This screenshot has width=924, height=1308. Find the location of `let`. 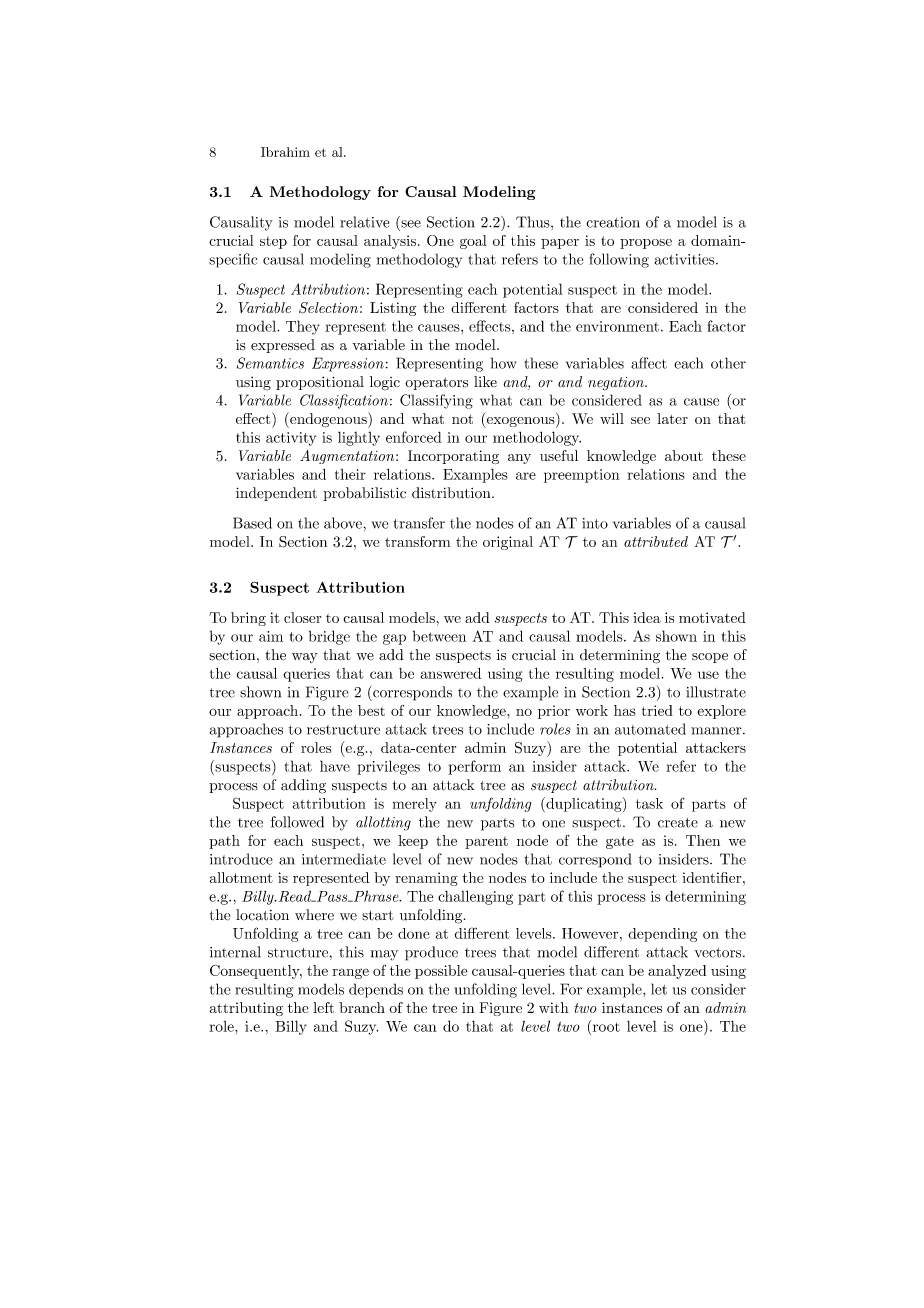

let is located at coordinates (659, 989).
